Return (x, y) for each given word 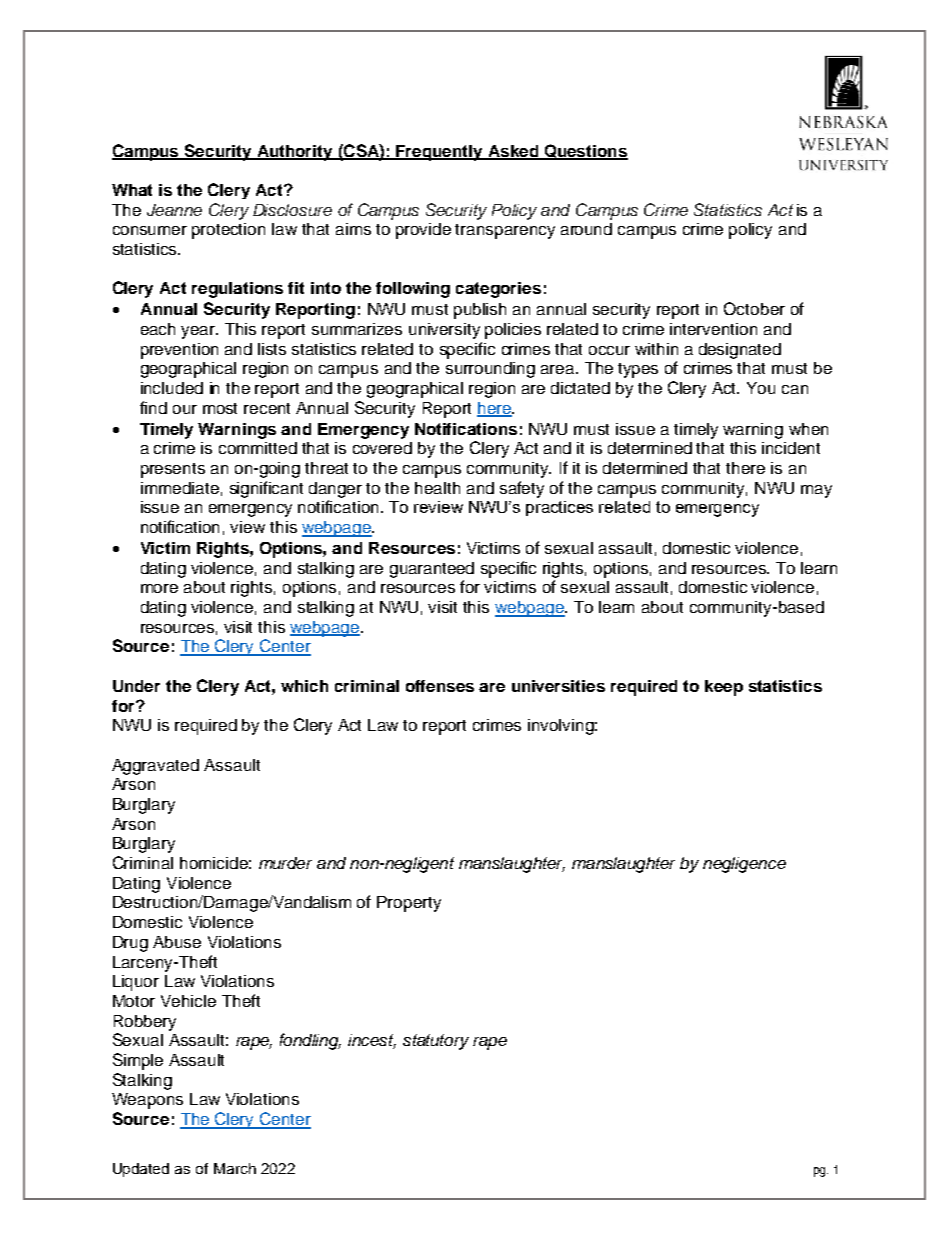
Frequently (439, 153)
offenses (440, 686)
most (220, 408)
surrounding (490, 370)
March (235, 1168)
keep (724, 688)
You (761, 388)
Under (136, 686)
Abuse (177, 942)
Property (409, 904)
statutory (436, 1042)
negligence (744, 865)
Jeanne (174, 210)
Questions (585, 152)
